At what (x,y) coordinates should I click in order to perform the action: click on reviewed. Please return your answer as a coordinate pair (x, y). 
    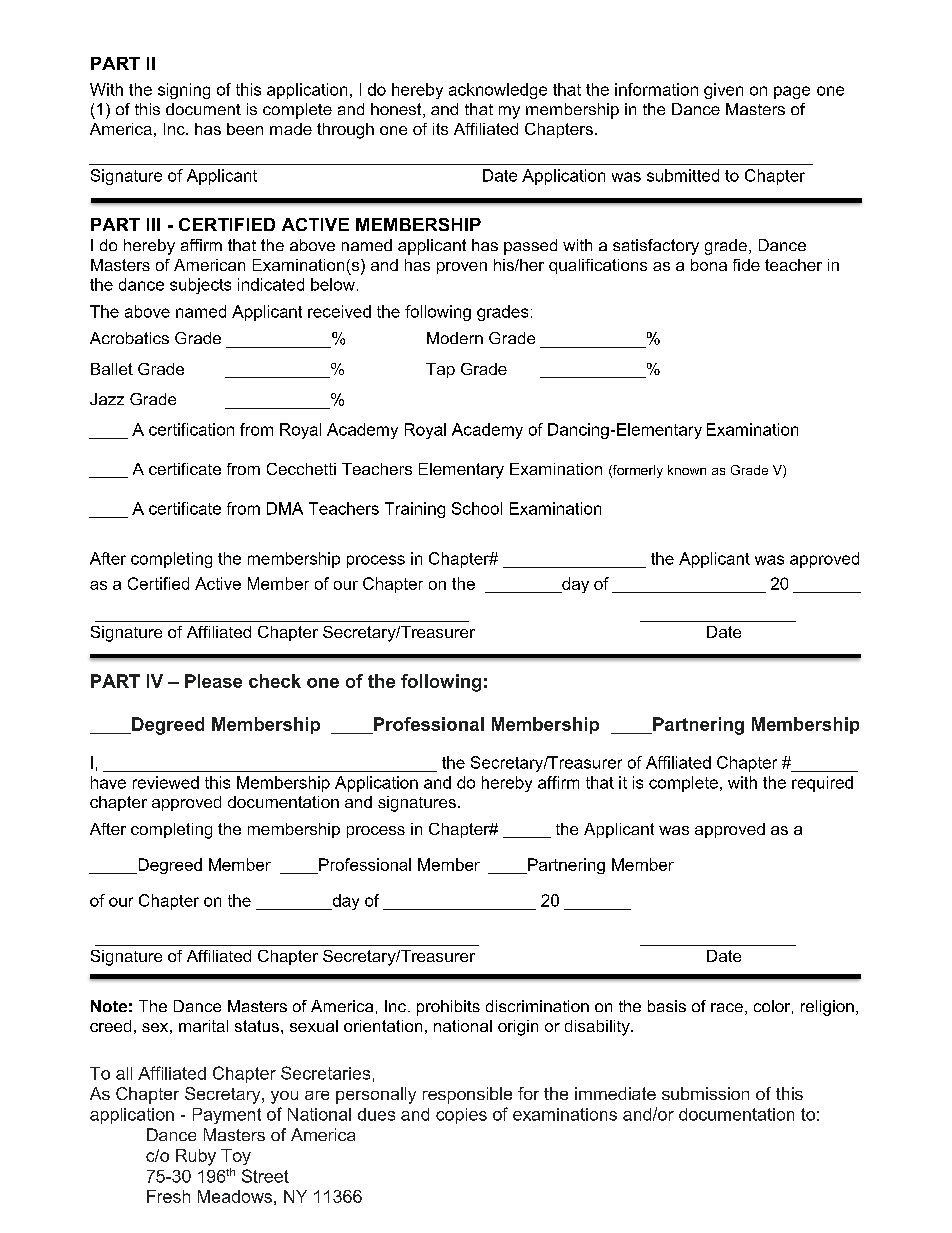
    Looking at the image, I should click on (166, 782).
